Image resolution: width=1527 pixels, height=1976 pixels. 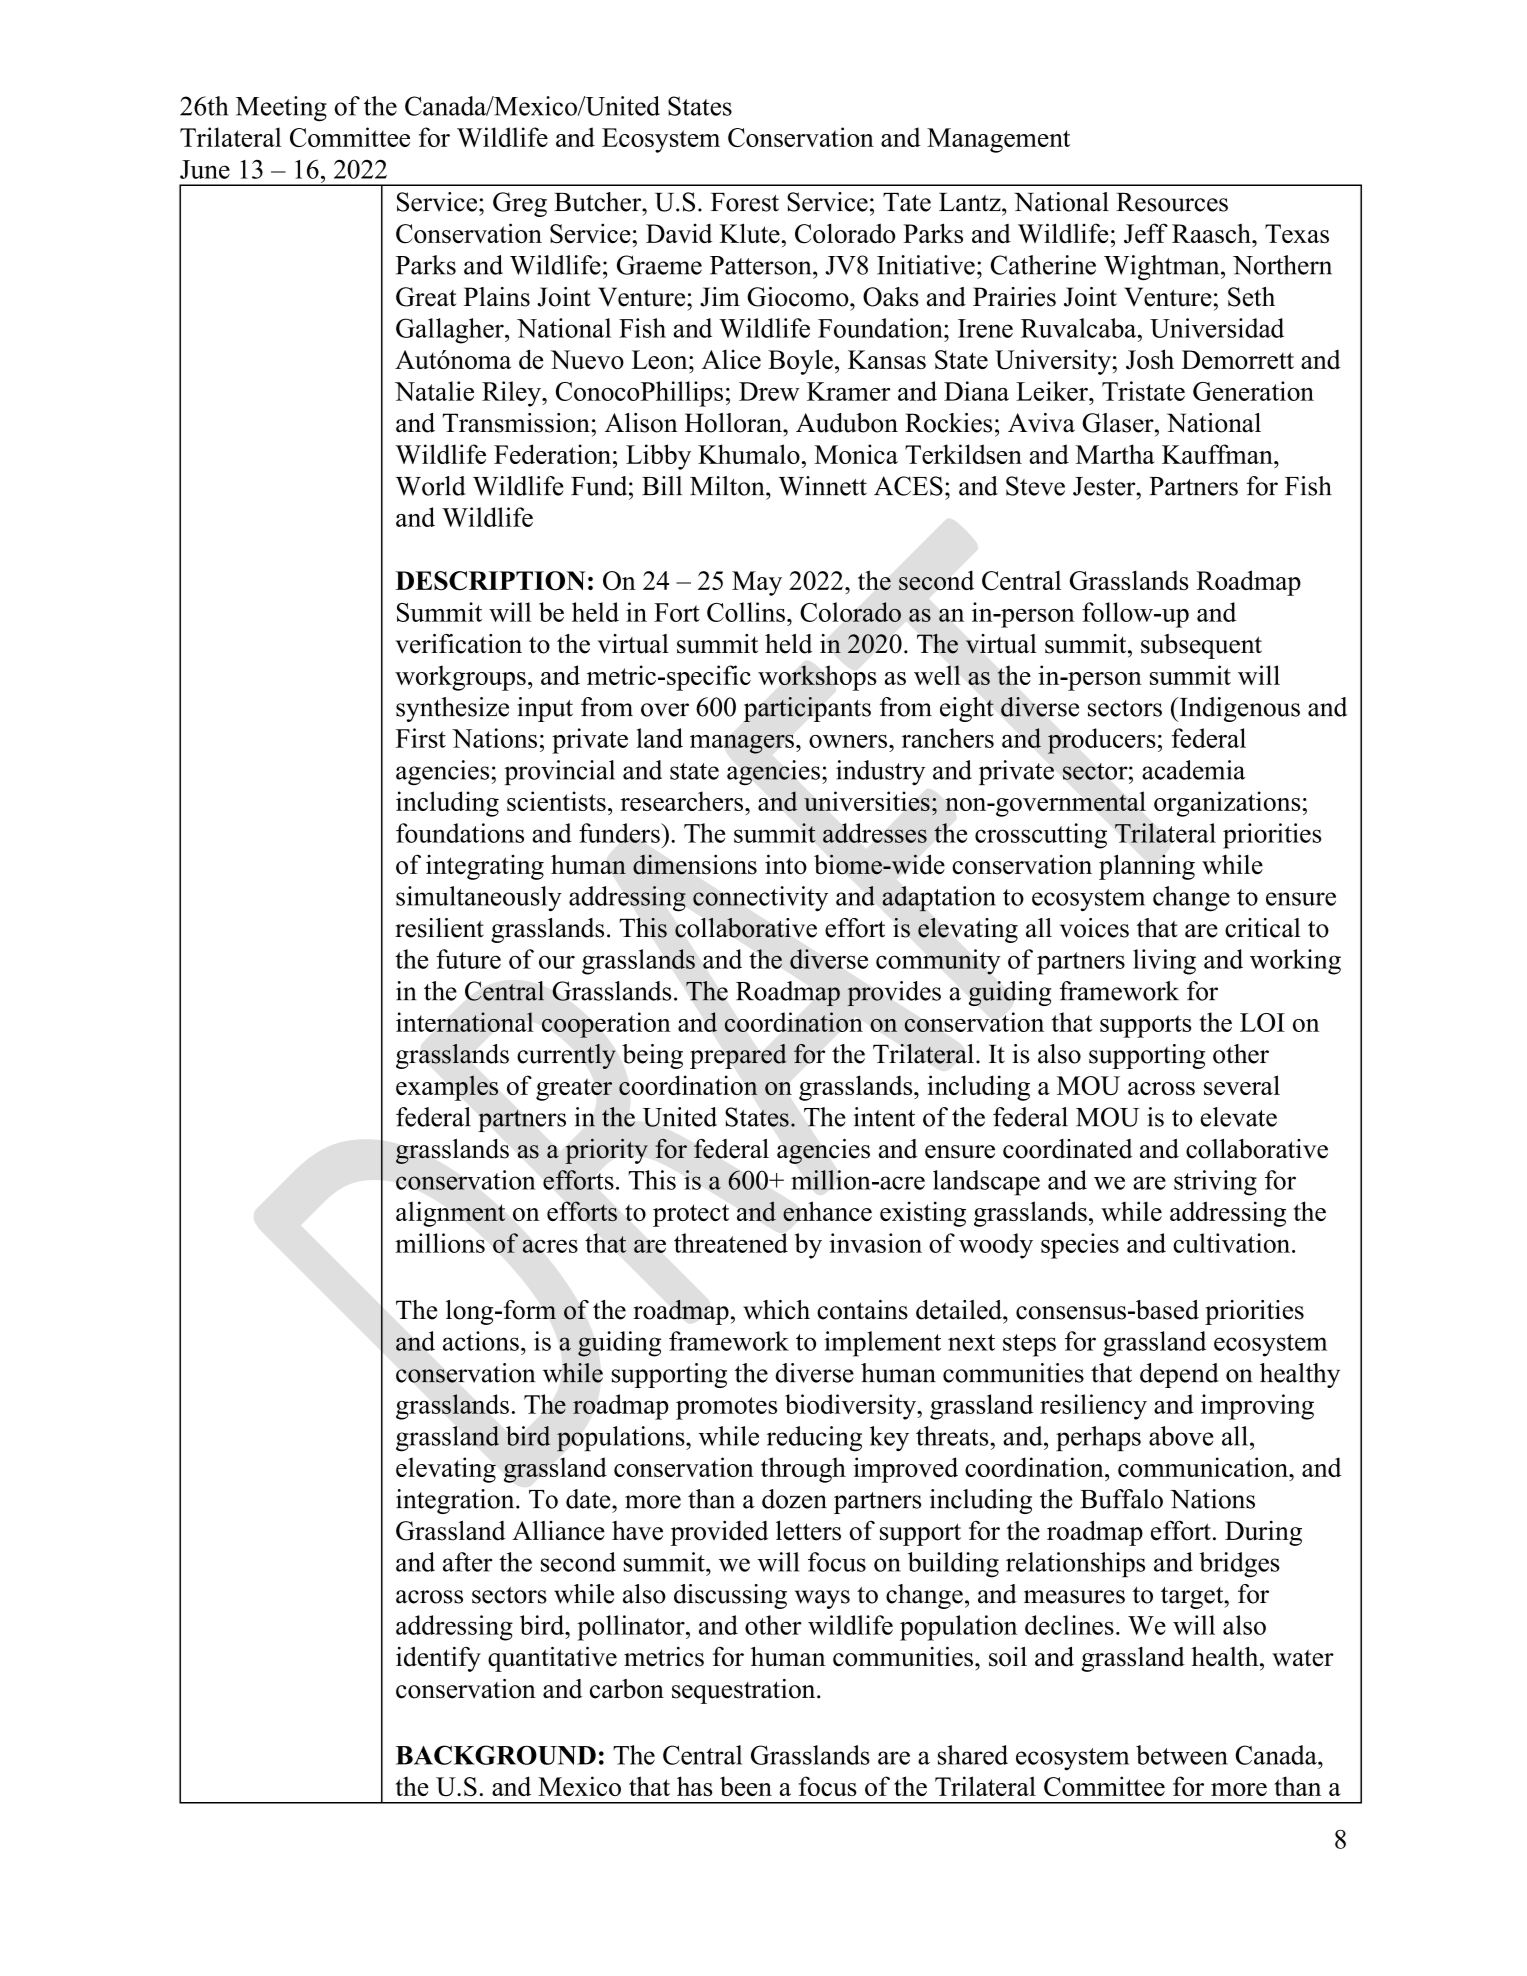 I want to click on identify, so click(x=438, y=1659).
